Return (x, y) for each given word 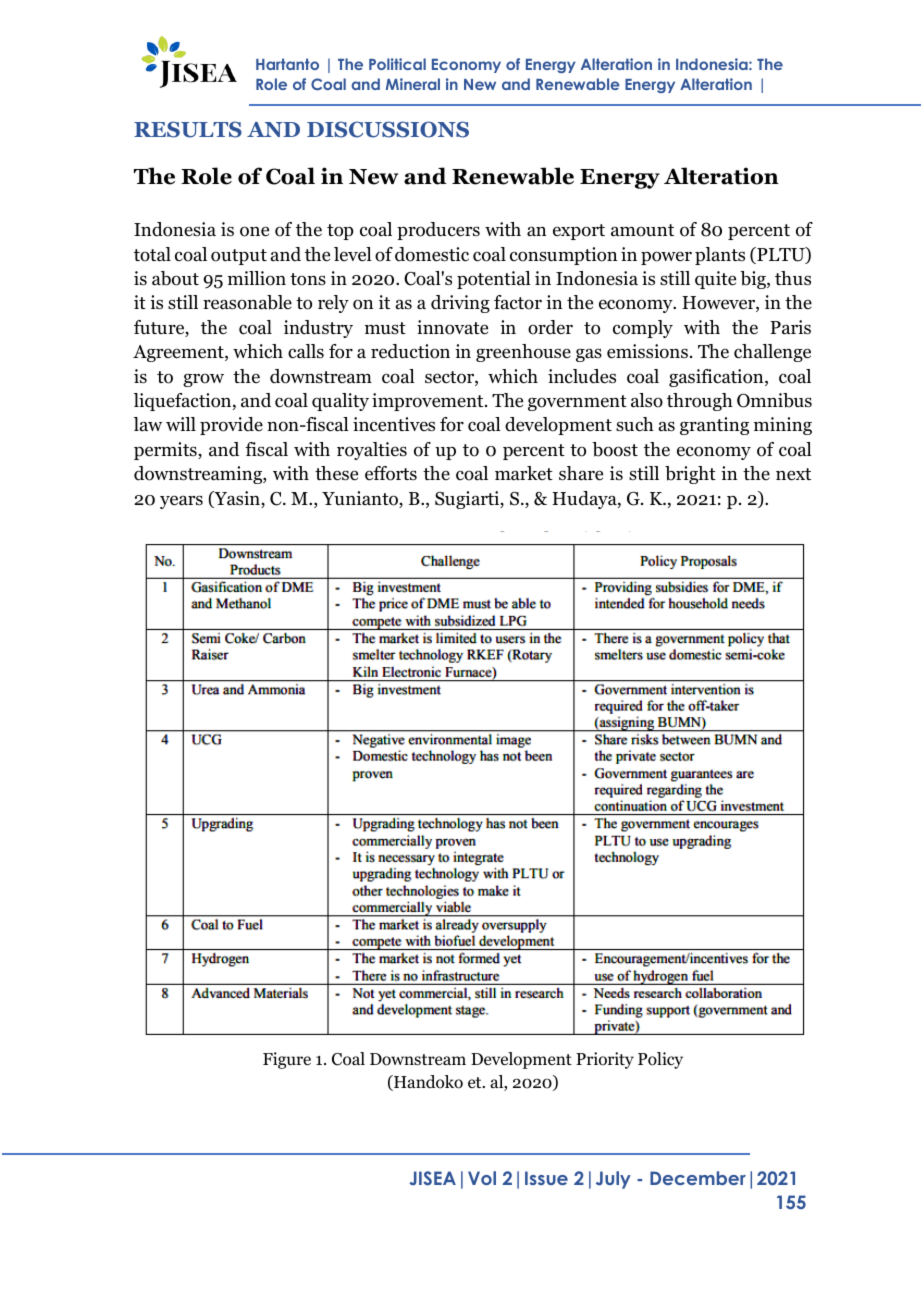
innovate (452, 327)
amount (642, 230)
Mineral (413, 84)
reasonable (247, 302)
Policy (660, 1060)
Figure (287, 1060)
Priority (605, 1060)
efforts (391, 473)
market (524, 473)
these (336, 473)
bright (690, 475)
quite (715, 280)
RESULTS (188, 129)
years (181, 502)
